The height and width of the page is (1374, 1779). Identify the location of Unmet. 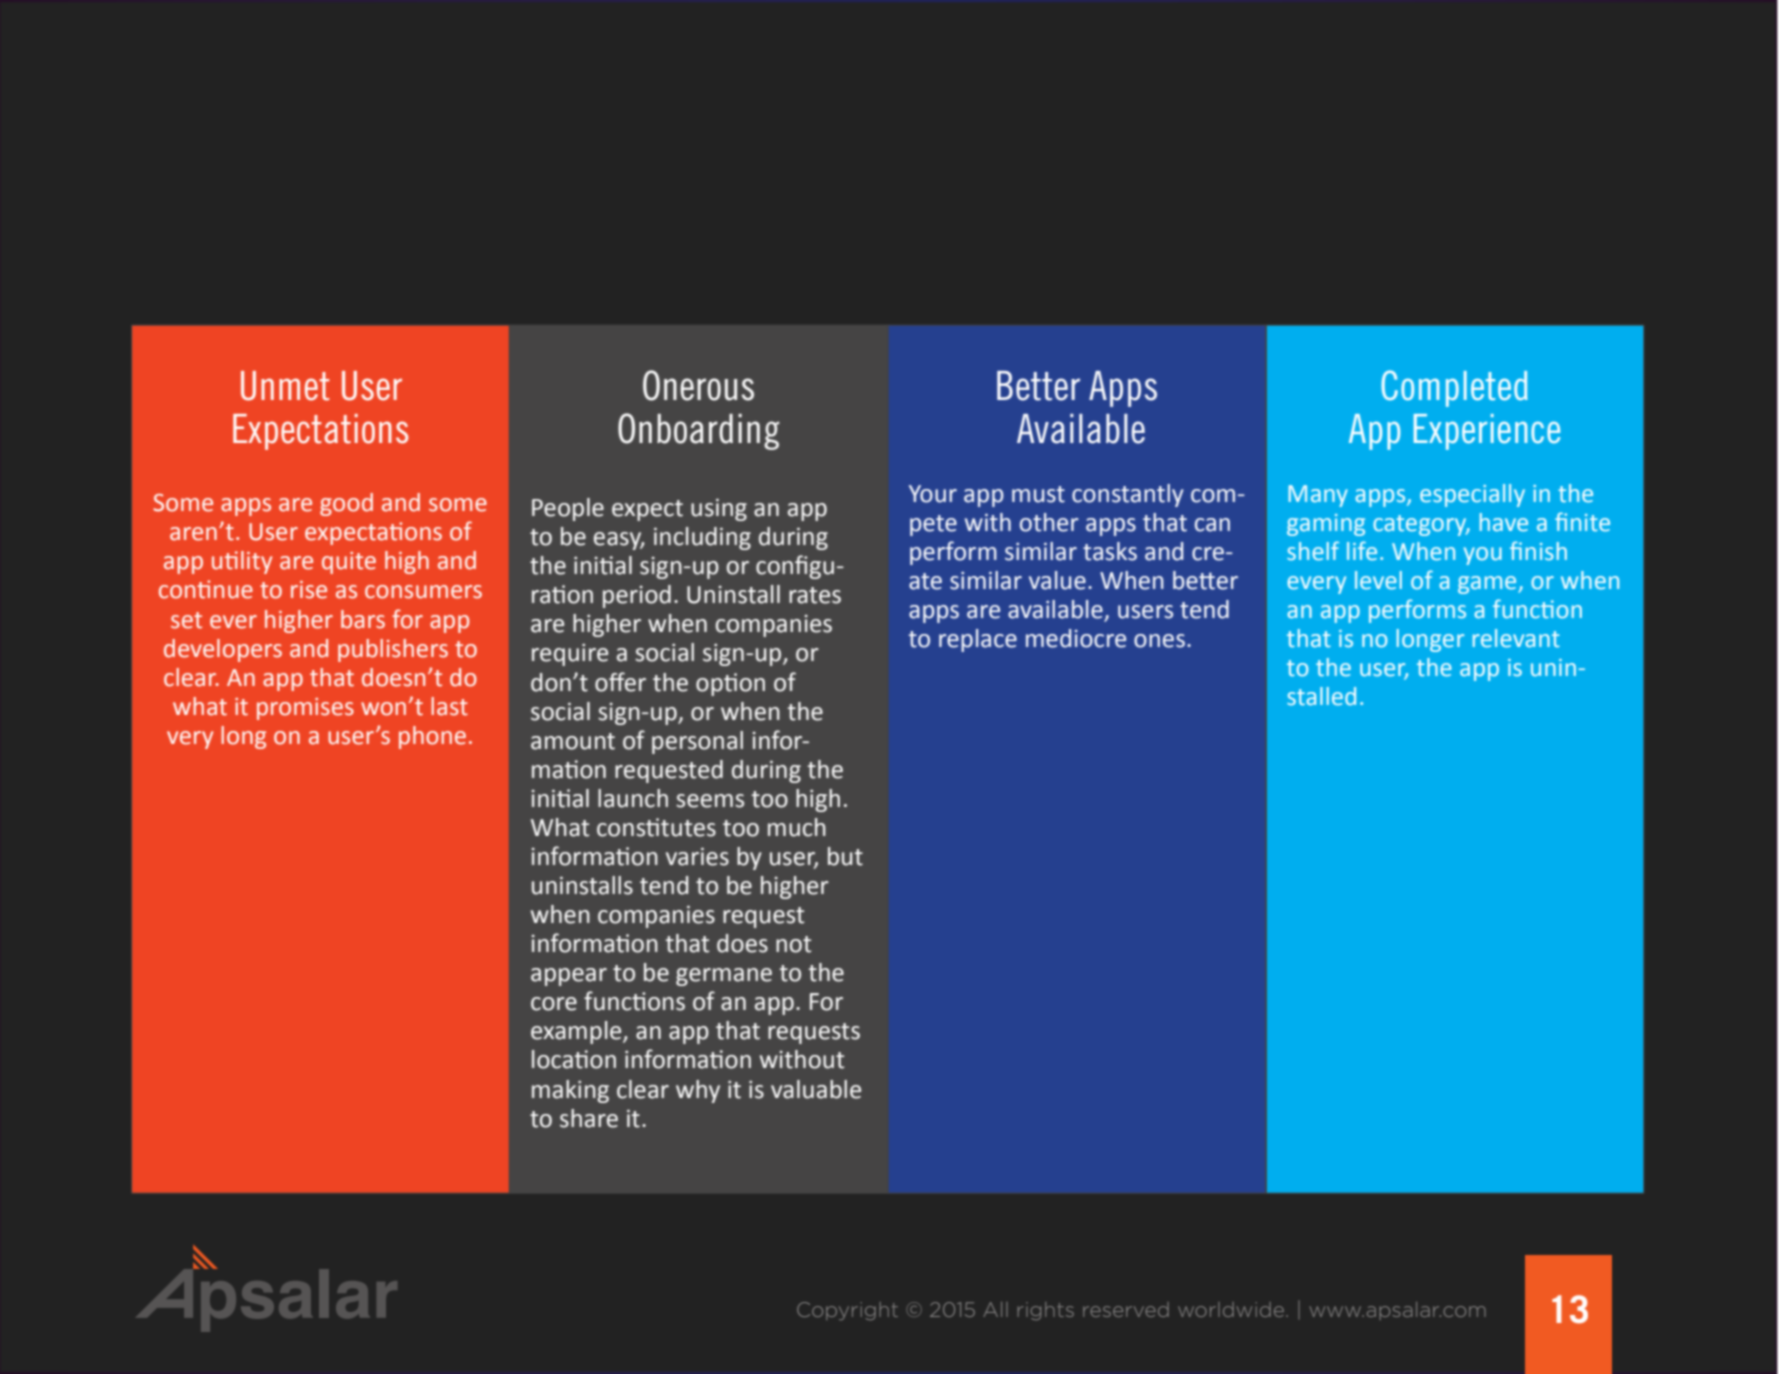
(285, 386).
